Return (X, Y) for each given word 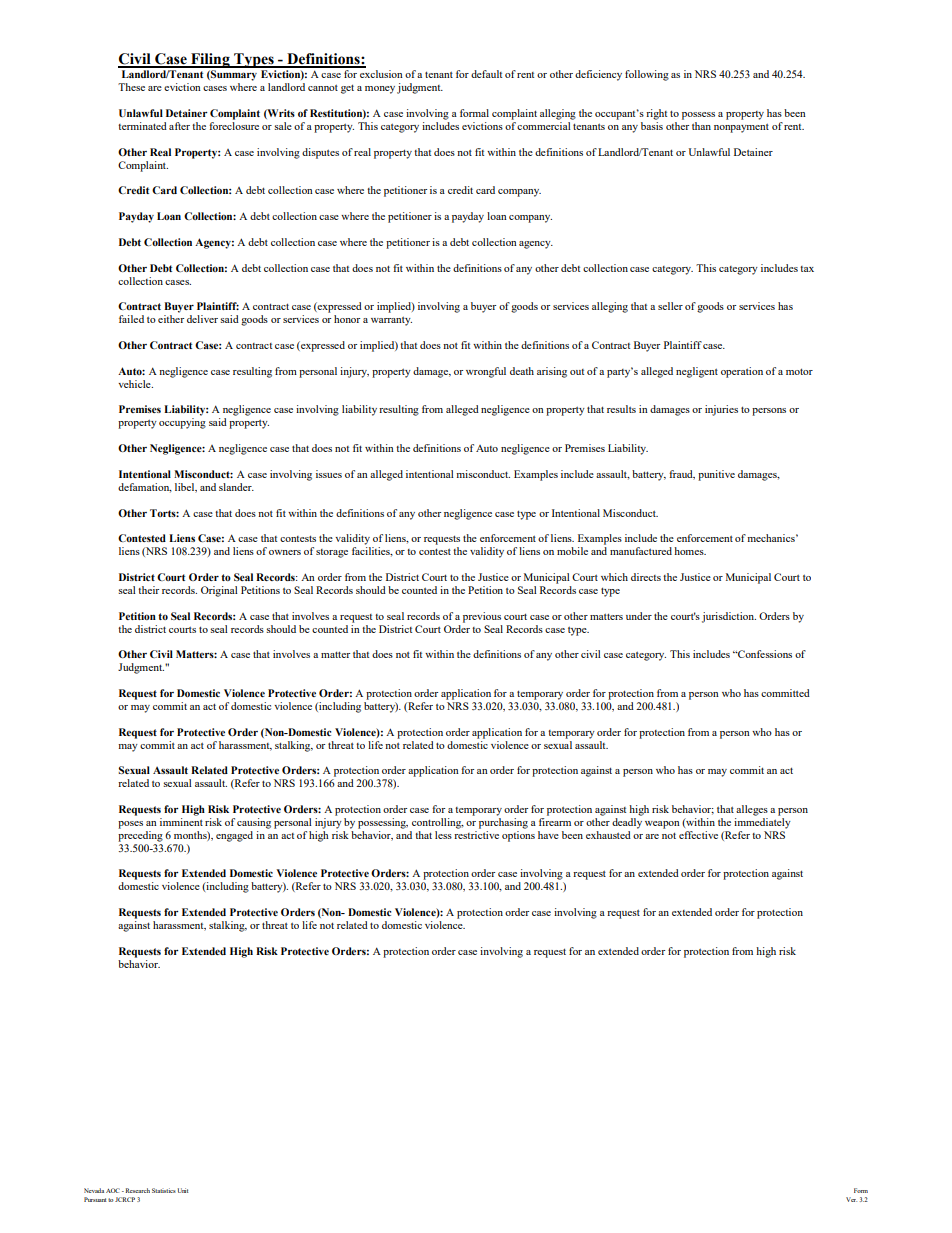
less (443, 835)
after (179, 126)
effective (698, 835)
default (486, 74)
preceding (140, 835)
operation (742, 372)
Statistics (164, 1190)
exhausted (608, 835)
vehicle (135, 384)
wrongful (486, 372)
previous (482, 617)
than (701, 126)
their (148, 590)
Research (136, 1190)
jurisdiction (729, 617)
